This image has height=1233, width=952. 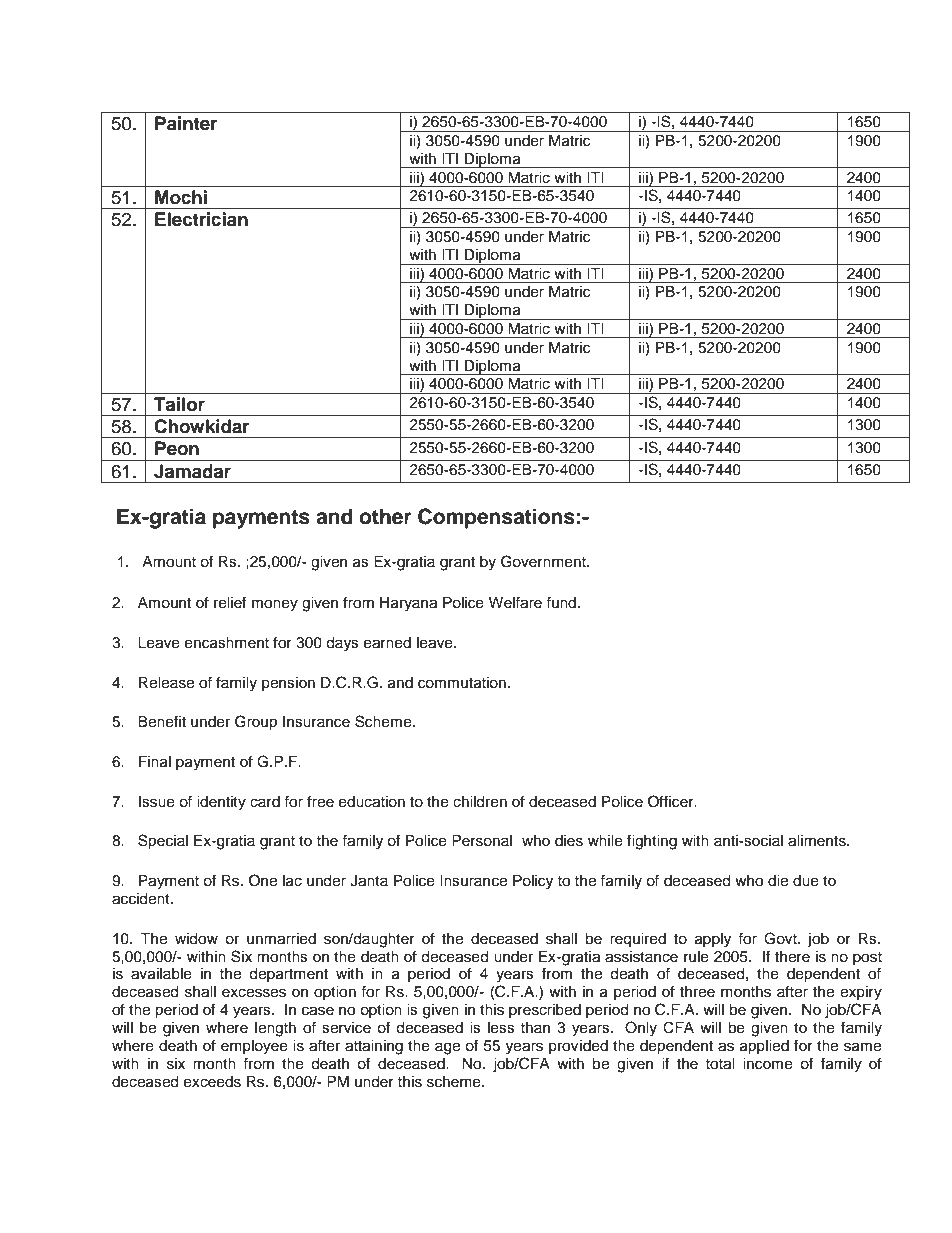 What do you see at coordinates (177, 448) in the image?
I see `Peon` at bounding box center [177, 448].
